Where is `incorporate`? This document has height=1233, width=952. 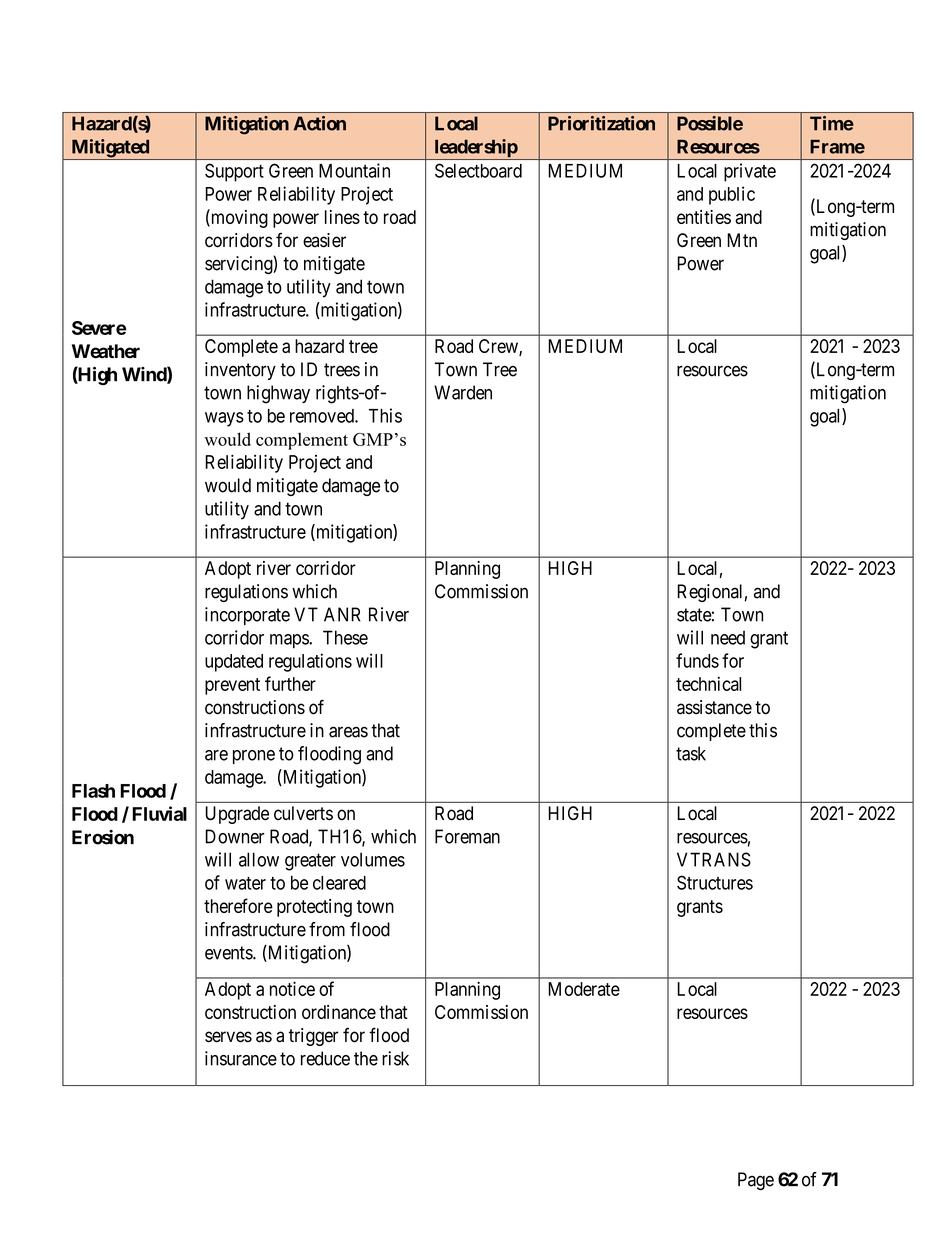
incorporate is located at coordinates (247, 616).
